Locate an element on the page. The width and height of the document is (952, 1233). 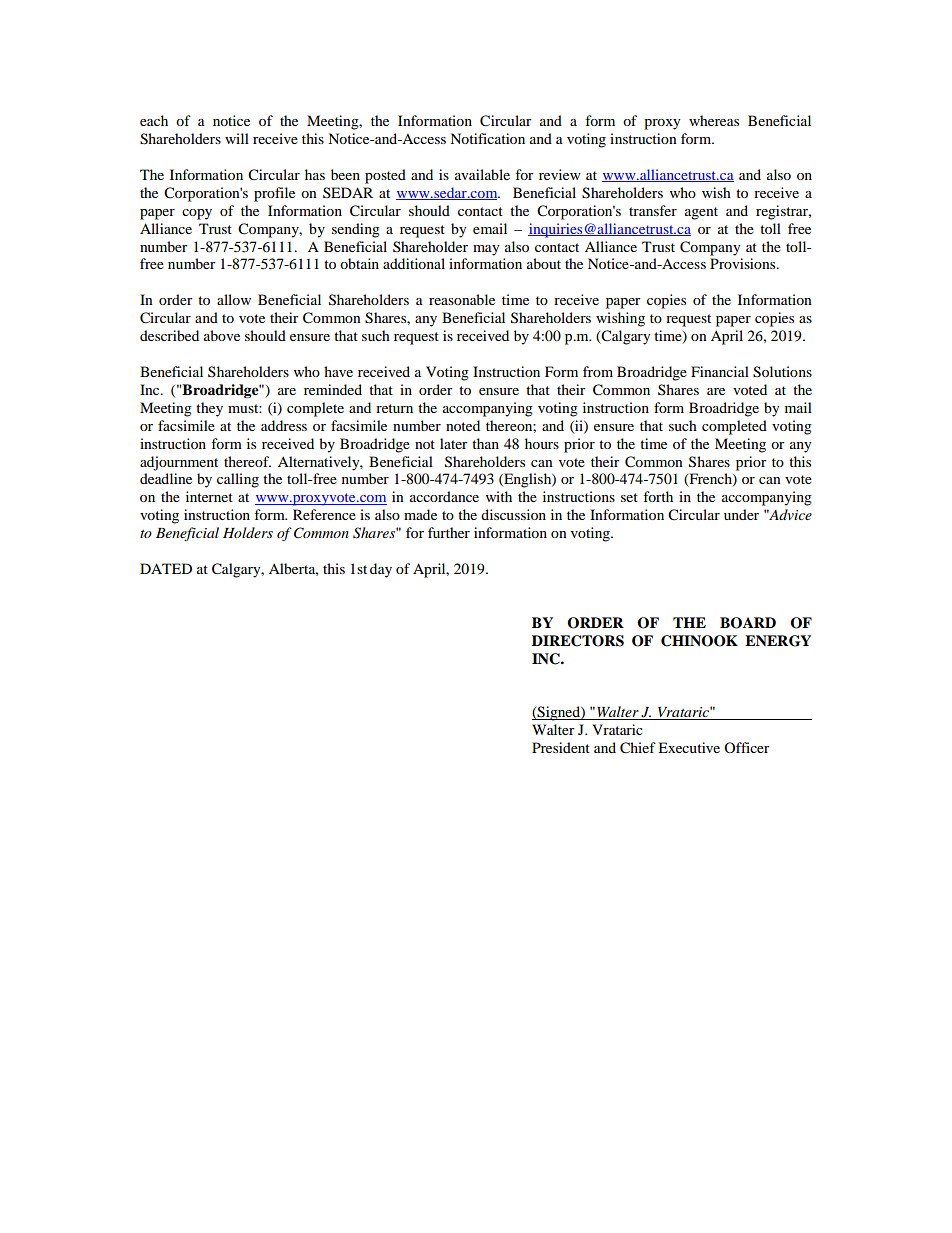
Financial is located at coordinates (720, 371).
